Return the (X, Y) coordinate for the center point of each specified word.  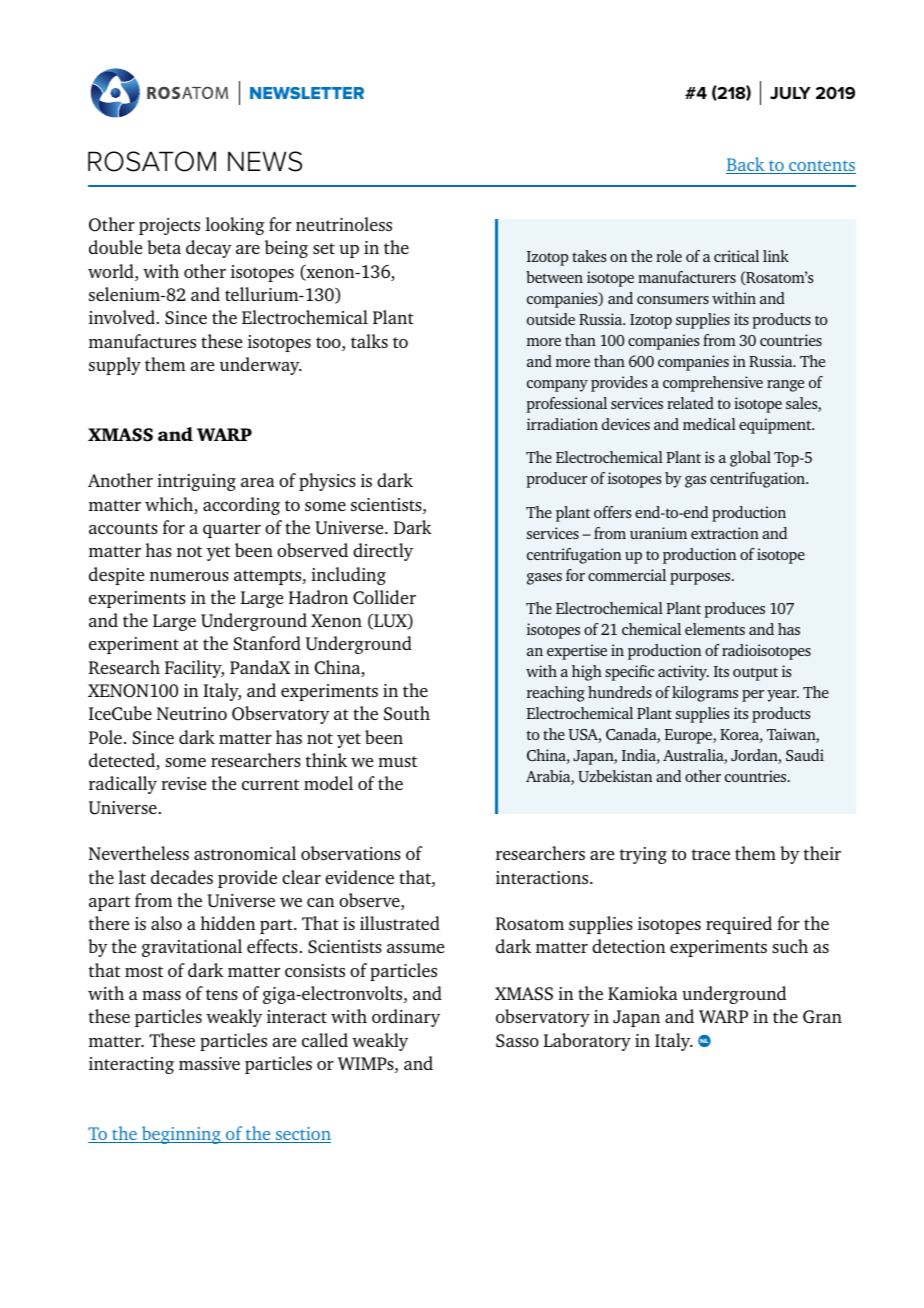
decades (182, 877)
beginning (181, 1135)
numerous (189, 576)
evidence (359, 877)
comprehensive (713, 384)
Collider (384, 597)
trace (711, 854)
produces (734, 610)
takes (589, 256)
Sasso (517, 1041)
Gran (822, 1017)
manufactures (142, 341)
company (557, 386)
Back (746, 165)
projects (169, 226)
